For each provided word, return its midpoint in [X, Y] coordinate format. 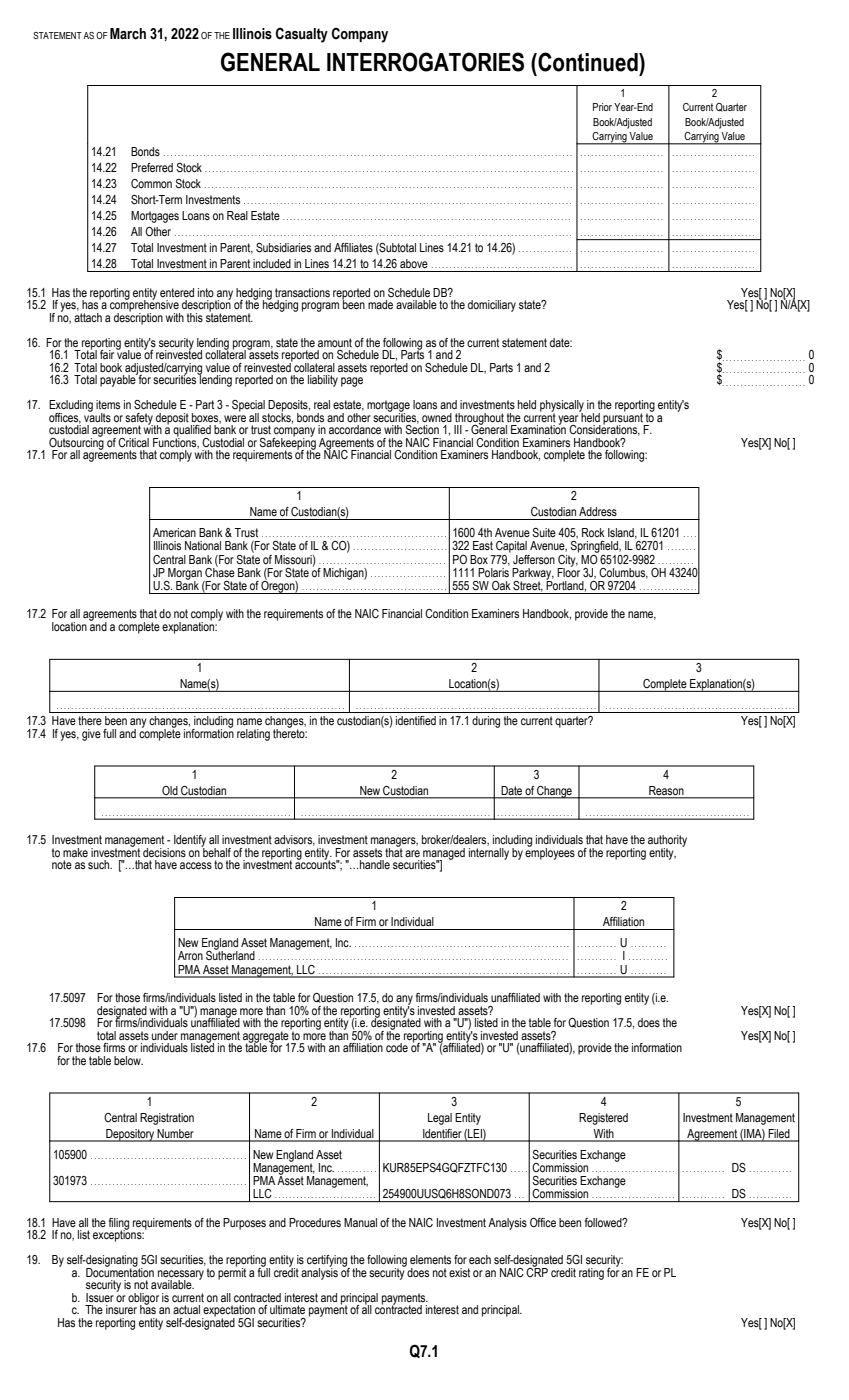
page [352, 382]
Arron [190, 955]
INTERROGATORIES [425, 62]
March [128, 34]
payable [119, 380]
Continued [588, 62]
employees [550, 852]
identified [416, 720]
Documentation [120, 1271]
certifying [328, 1262]
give [91, 735]
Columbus [623, 573]
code [397, 1047]
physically [562, 407]
